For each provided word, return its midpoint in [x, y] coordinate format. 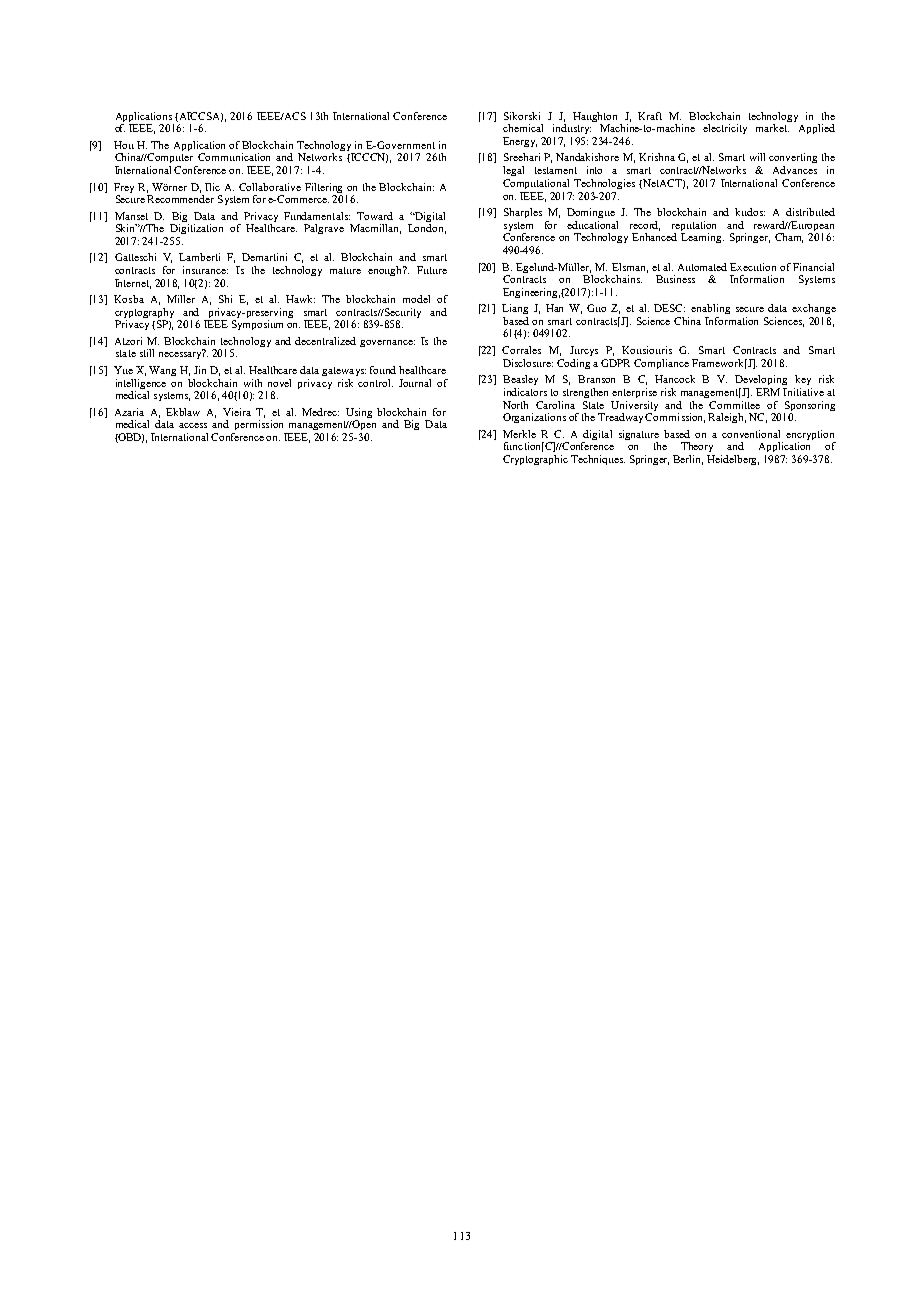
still [147, 353]
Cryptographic [535, 460]
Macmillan [375, 229]
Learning [702, 238]
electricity [725, 129]
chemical [523, 128]
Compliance [661, 364]
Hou [124, 145]
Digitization [196, 229]
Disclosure [528, 363]
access [193, 425]
